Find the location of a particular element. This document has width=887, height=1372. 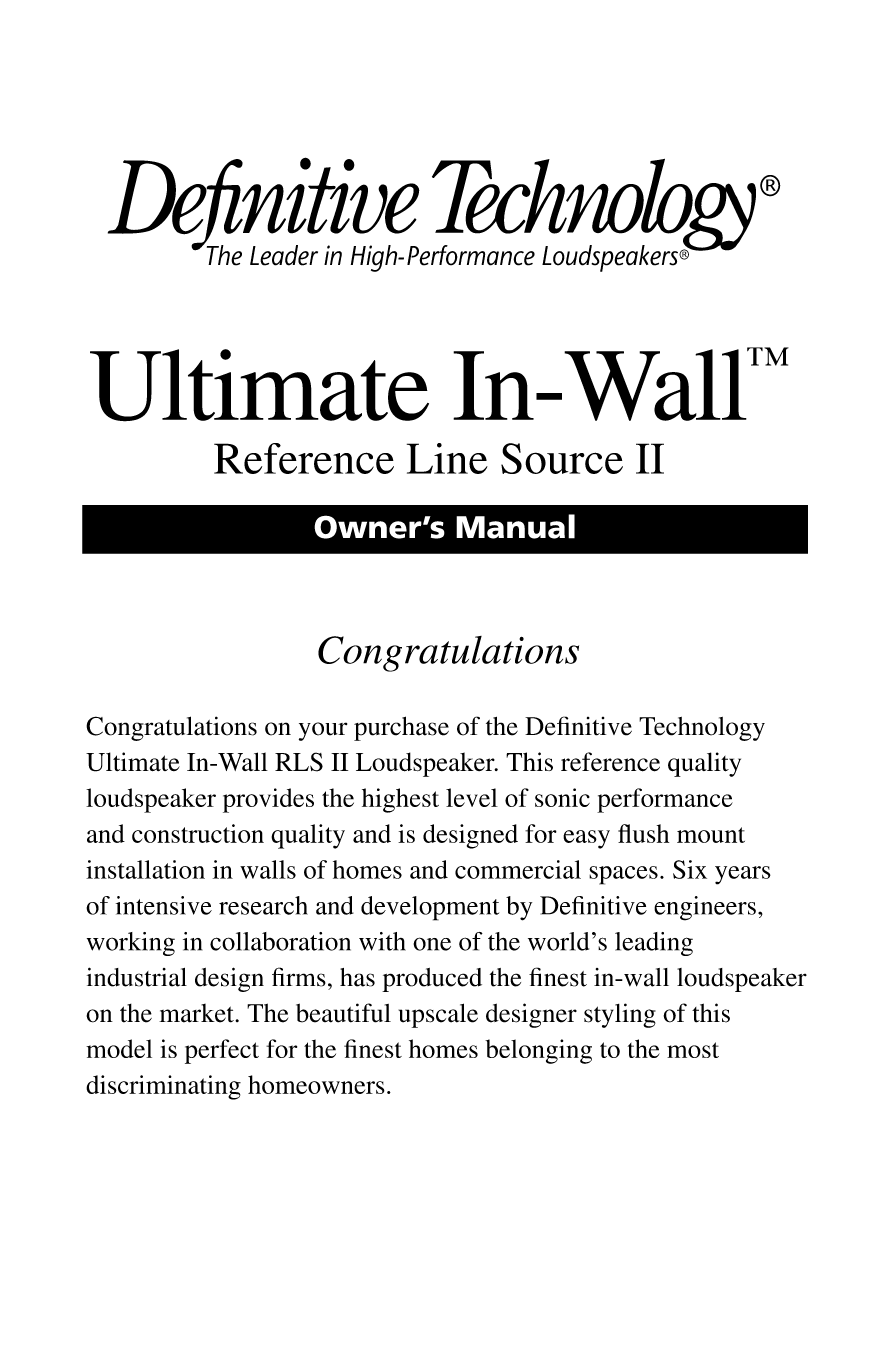

Line is located at coordinates (447, 458).
